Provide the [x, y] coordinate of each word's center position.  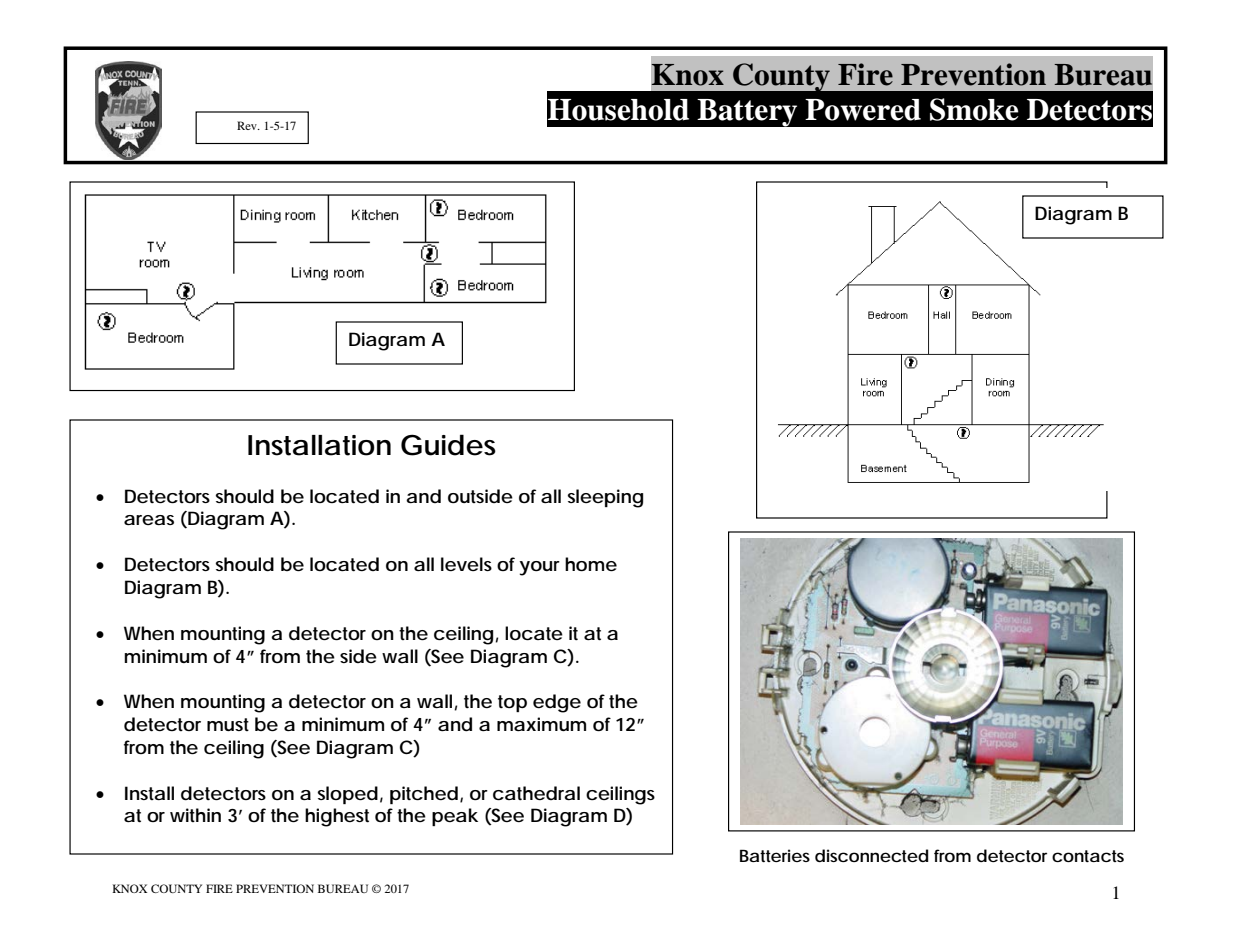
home [591, 564]
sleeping [605, 498]
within [195, 815]
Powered [863, 110]
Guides [448, 445]
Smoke [974, 109]
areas [149, 520]
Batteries [775, 855]
